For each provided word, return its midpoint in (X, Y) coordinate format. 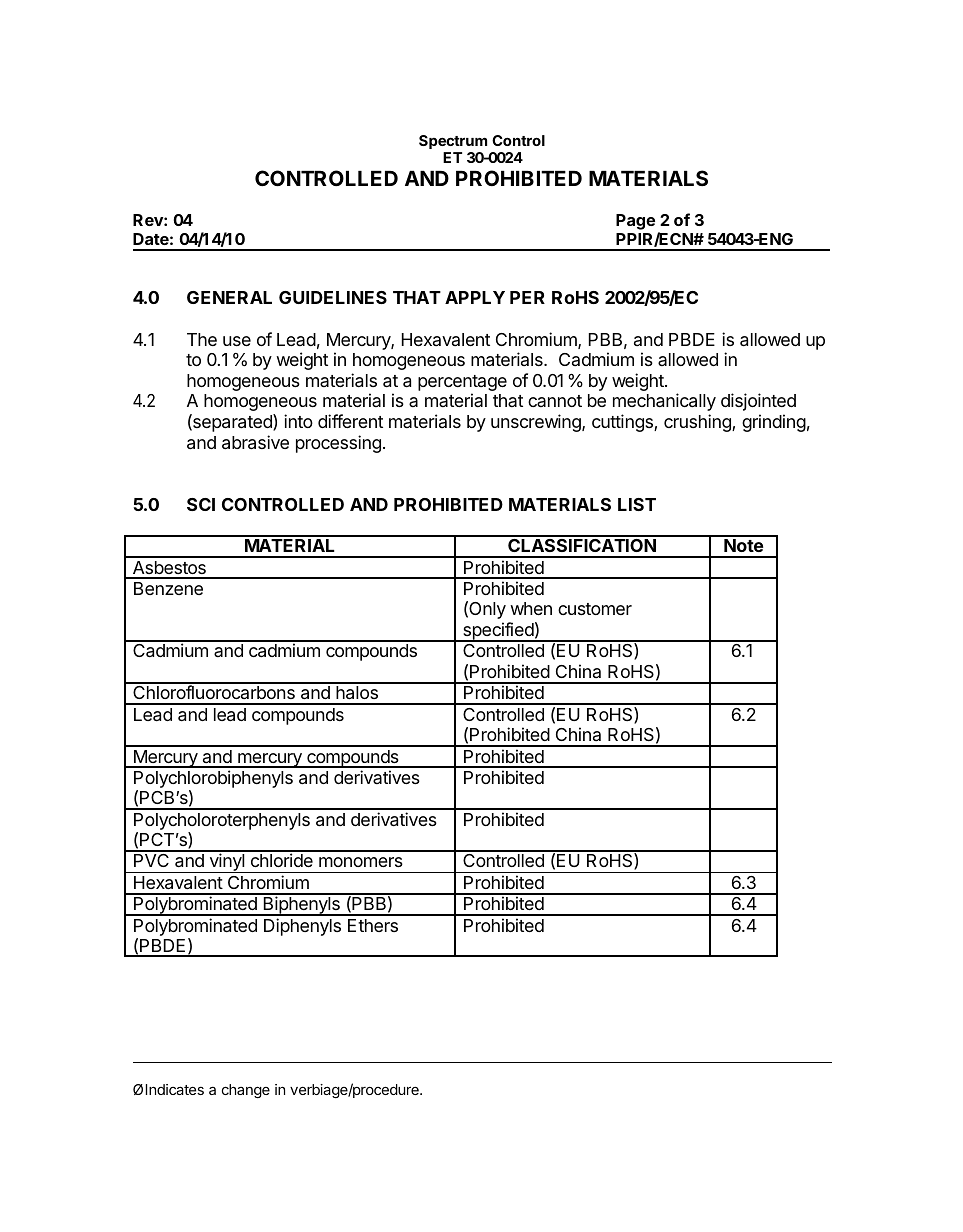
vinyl (227, 863)
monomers (361, 862)
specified (498, 632)
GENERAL (229, 297)
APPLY (475, 297)
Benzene (168, 588)
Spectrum (453, 142)
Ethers (373, 925)
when (531, 608)
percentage (462, 384)
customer (595, 609)
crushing (698, 423)
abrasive (255, 442)
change (246, 1091)
